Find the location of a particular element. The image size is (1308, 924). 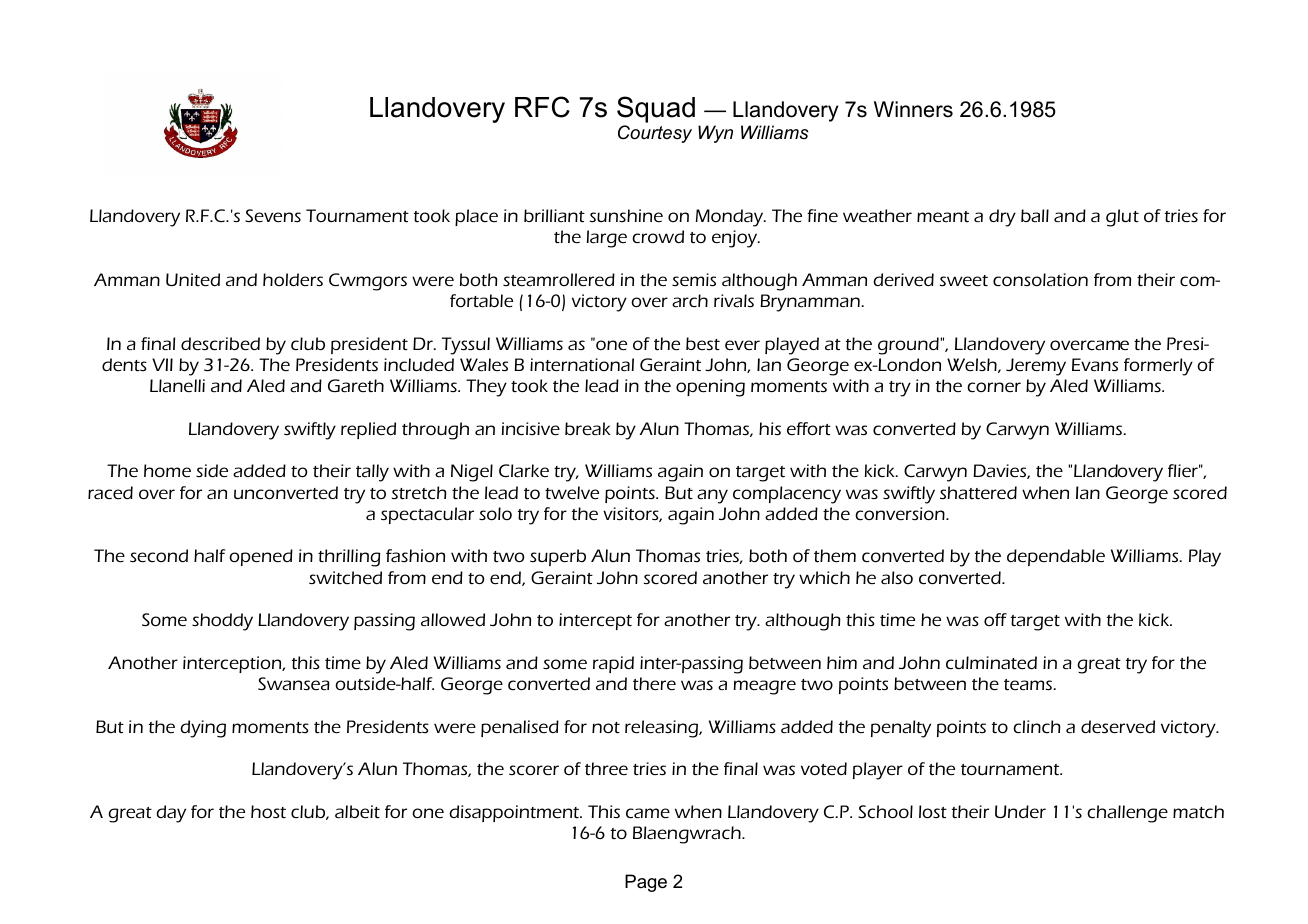

there is located at coordinates (654, 683).
